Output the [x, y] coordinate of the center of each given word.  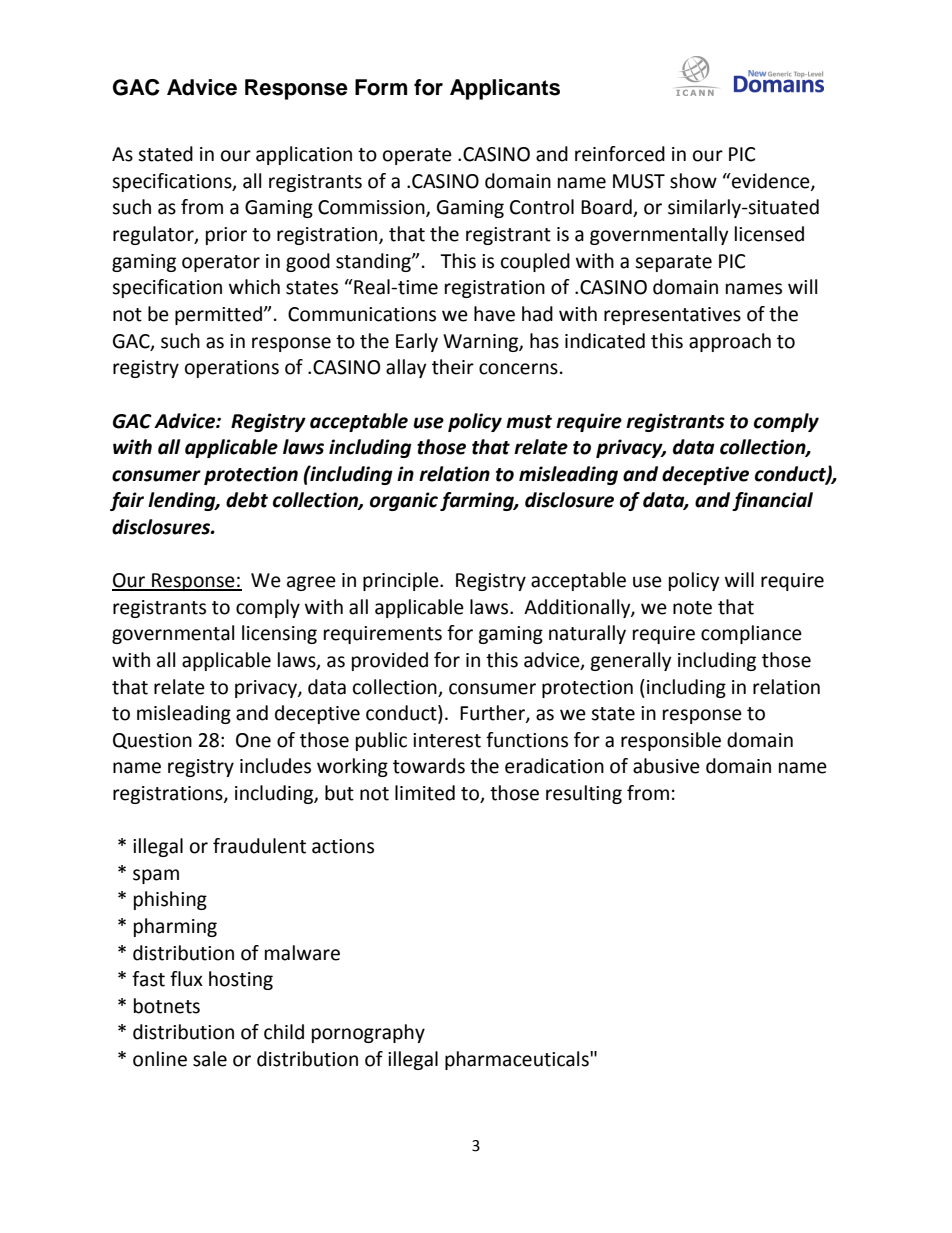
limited [425, 793]
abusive [666, 766]
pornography [368, 1033]
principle [402, 581]
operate [417, 156]
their [453, 367]
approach [730, 342]
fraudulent [259, 846]
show [693, 181]
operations [232, 369]
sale [210, 1059]
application [304, 155]
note [692, 608]
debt [247, 500]
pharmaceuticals [518, 1060]
